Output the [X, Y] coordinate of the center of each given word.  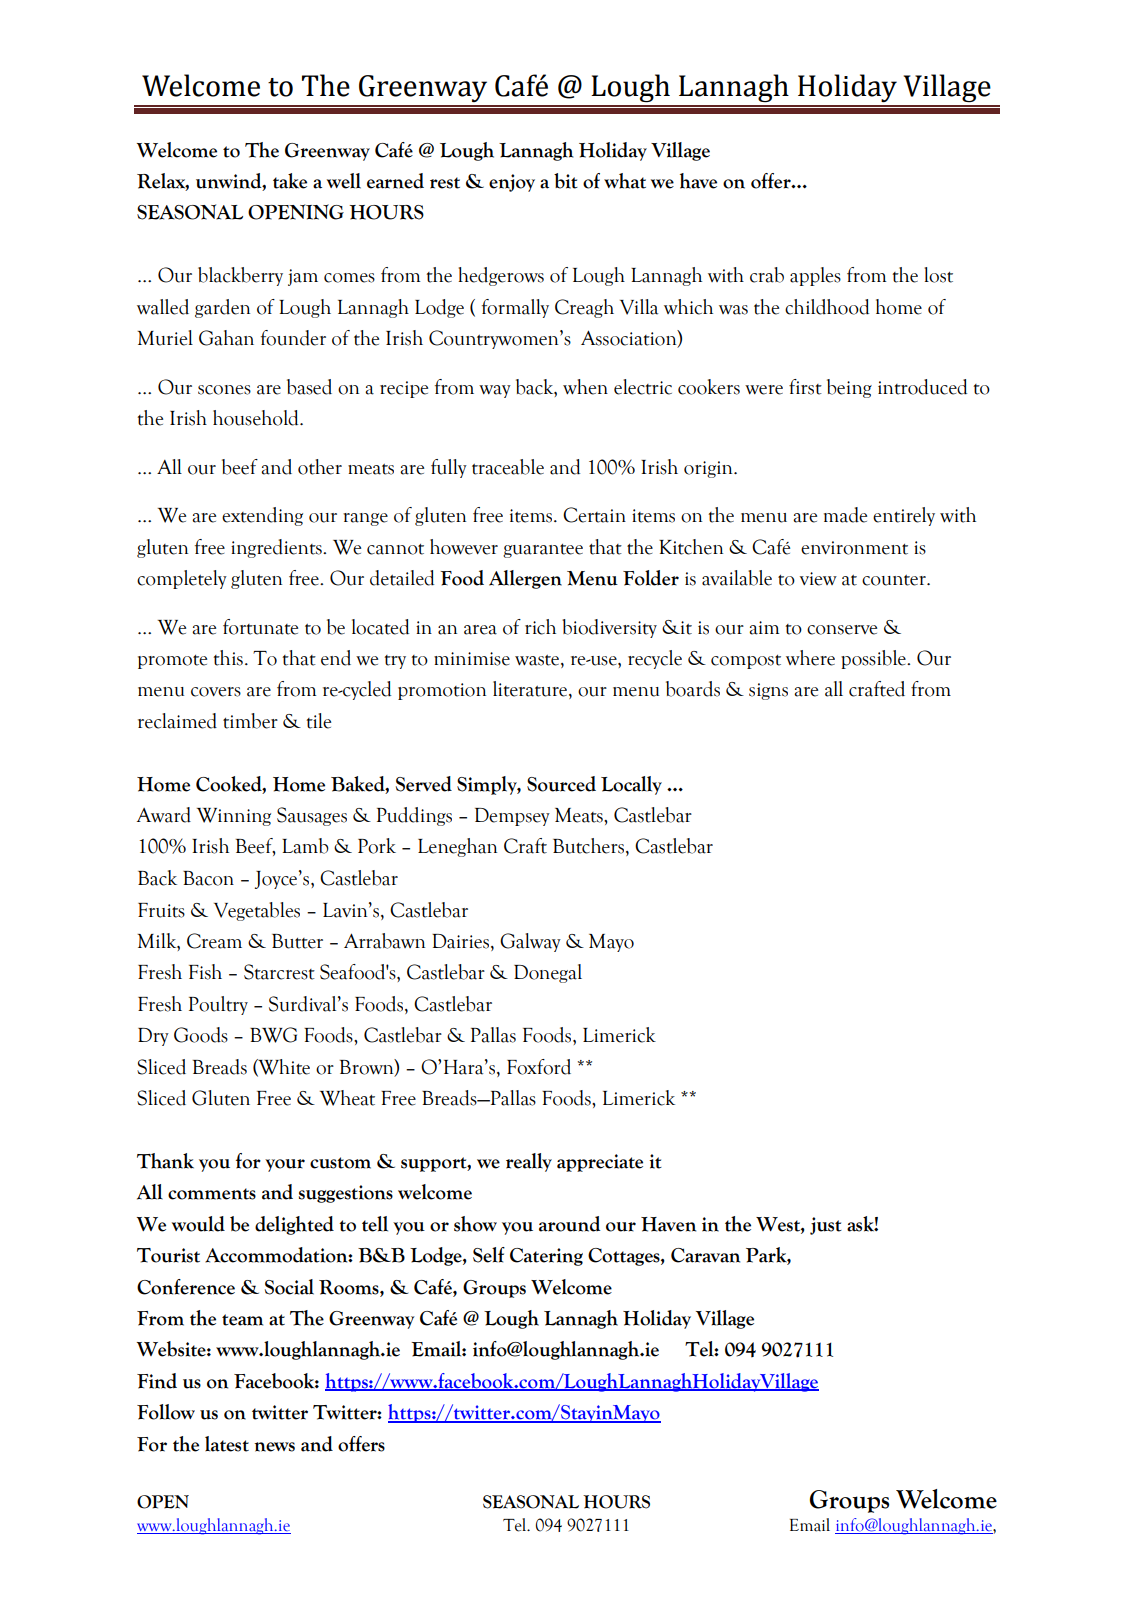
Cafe [521, 85]
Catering [546, 1257]
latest [227, 1444]
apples [815, 276]
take [290, 181]
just [826, 1226]
